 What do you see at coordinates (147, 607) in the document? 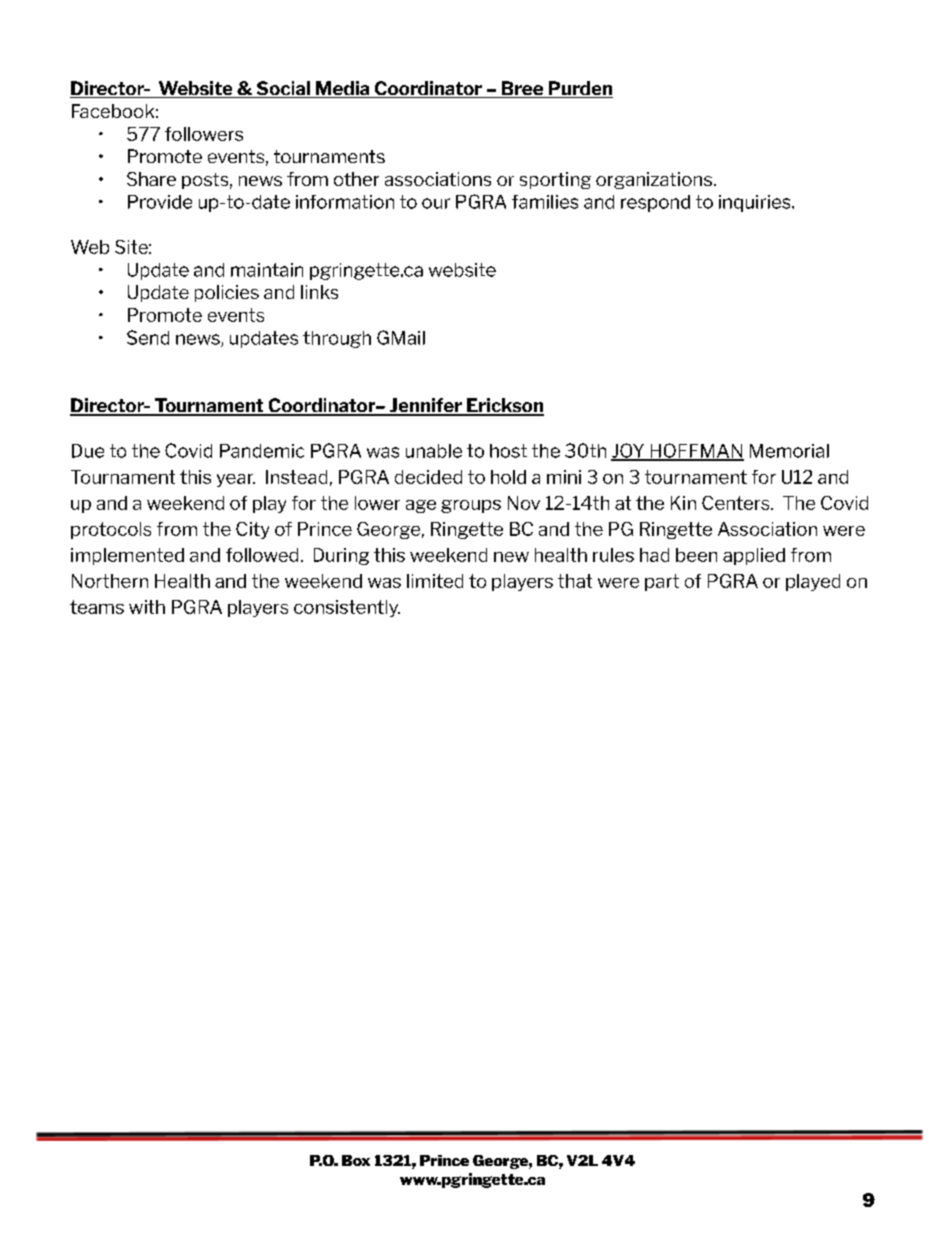
I see `with` at bounding box center [147, 607].
